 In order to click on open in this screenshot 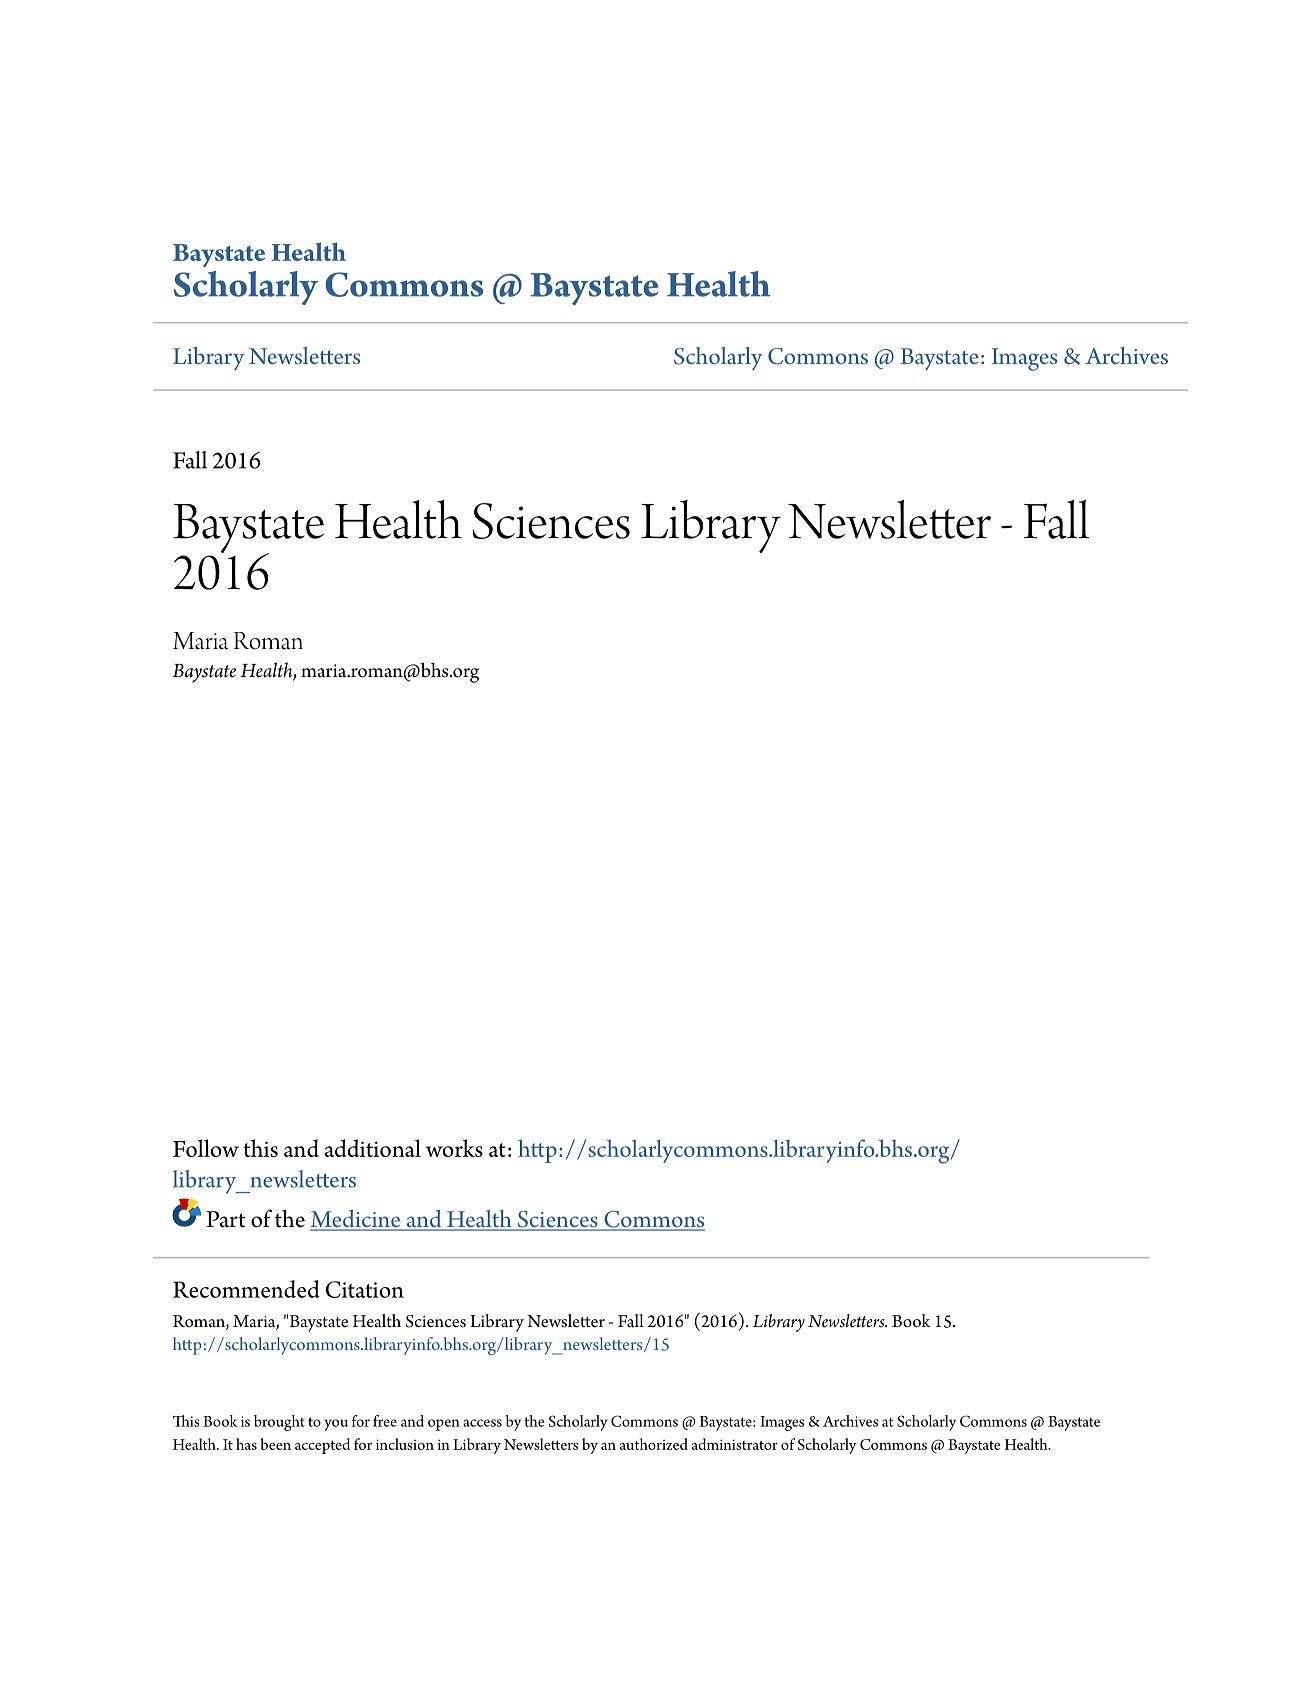, I will do `click(444, 1425)`.
